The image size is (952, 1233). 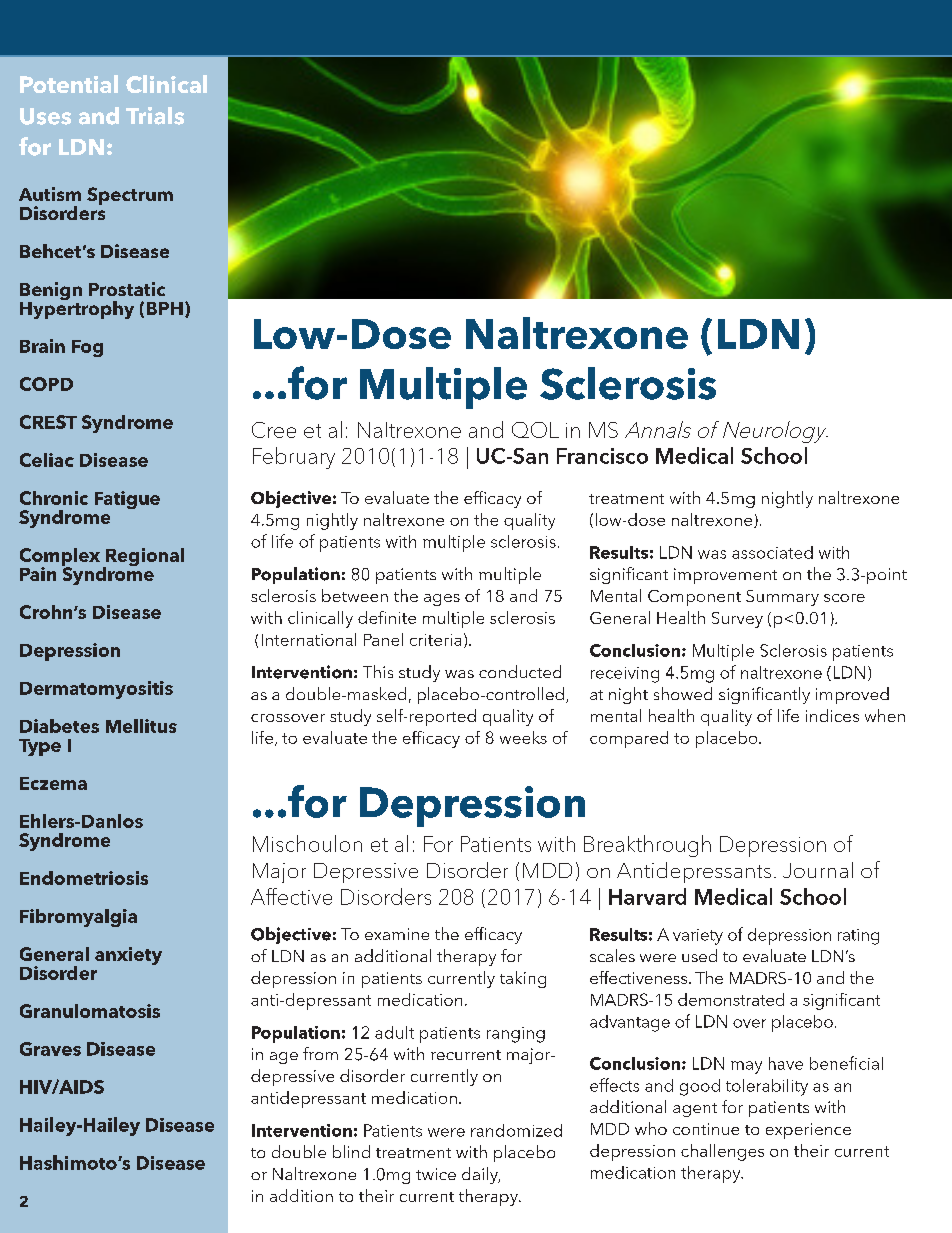 What do you see at coordinates (818, 870) in the document?
I see `Journal` at bounding box center [818, 870].
